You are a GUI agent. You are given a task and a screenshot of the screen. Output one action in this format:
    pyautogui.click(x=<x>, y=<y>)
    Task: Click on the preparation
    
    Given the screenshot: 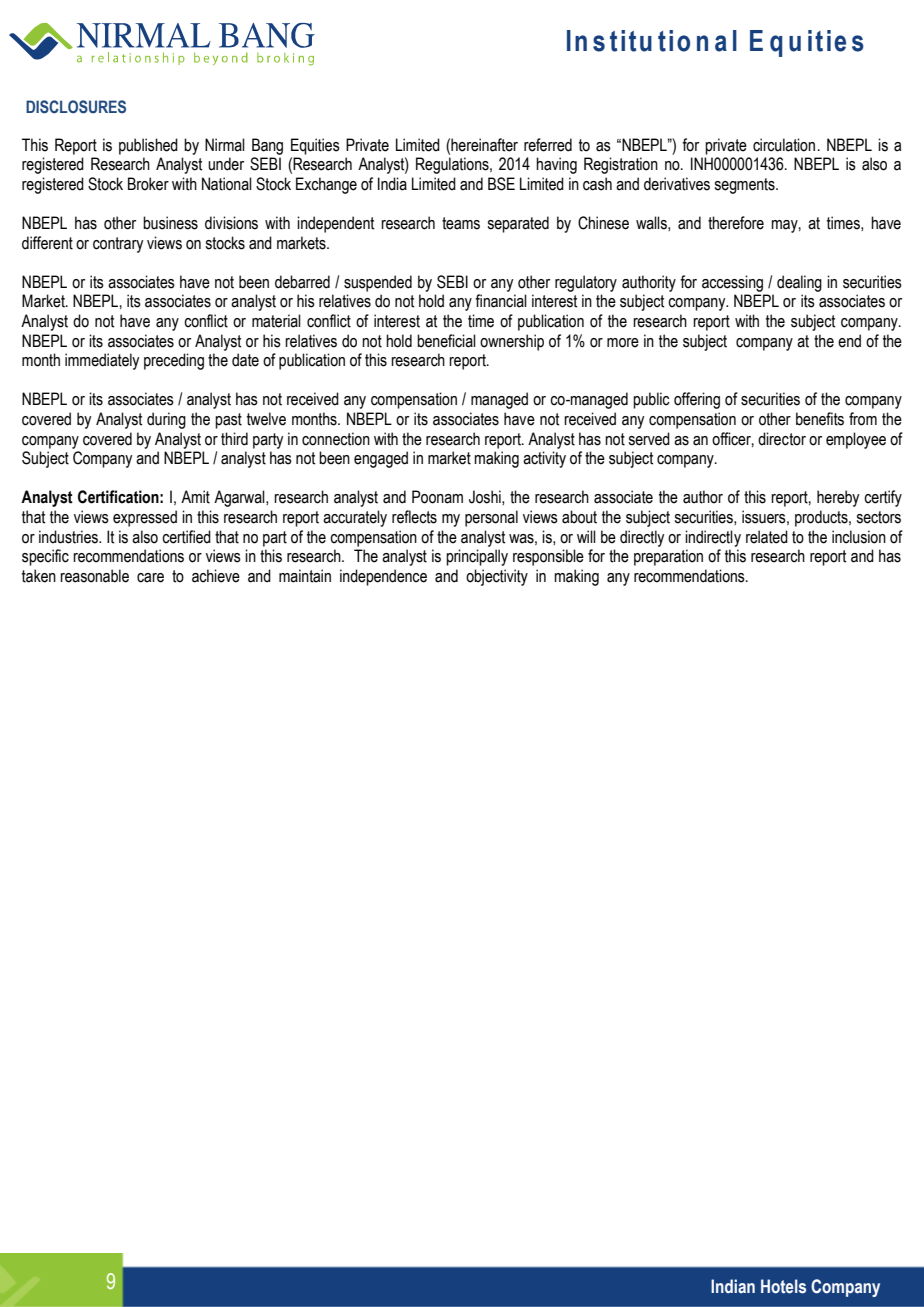 What is the action you would take?
    pyautogui.click(x=668, y=557)
